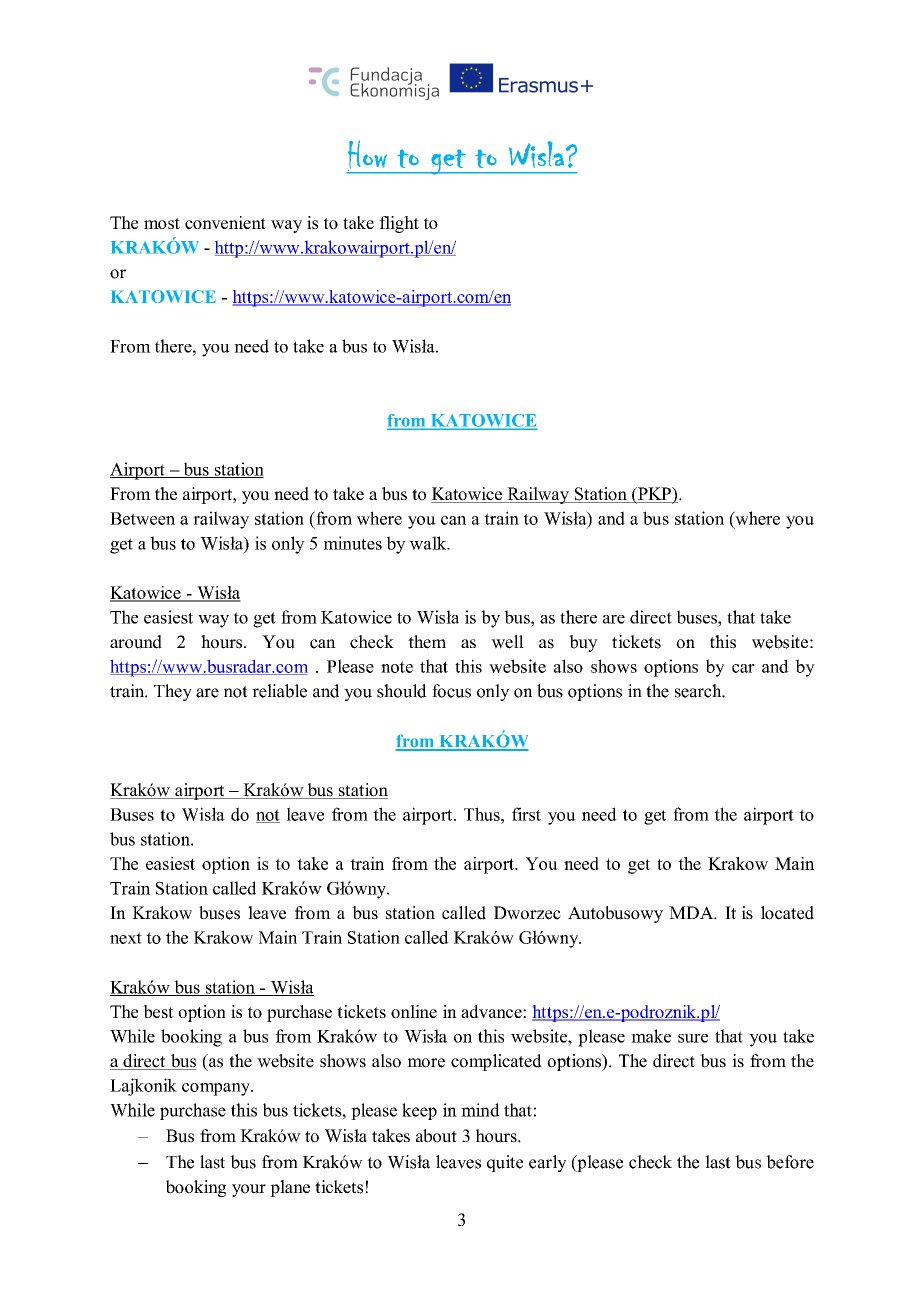 The image size is (924, 1308). Describe the element at coordinates (483, 814) in the image. I see `Thus` at that location.
